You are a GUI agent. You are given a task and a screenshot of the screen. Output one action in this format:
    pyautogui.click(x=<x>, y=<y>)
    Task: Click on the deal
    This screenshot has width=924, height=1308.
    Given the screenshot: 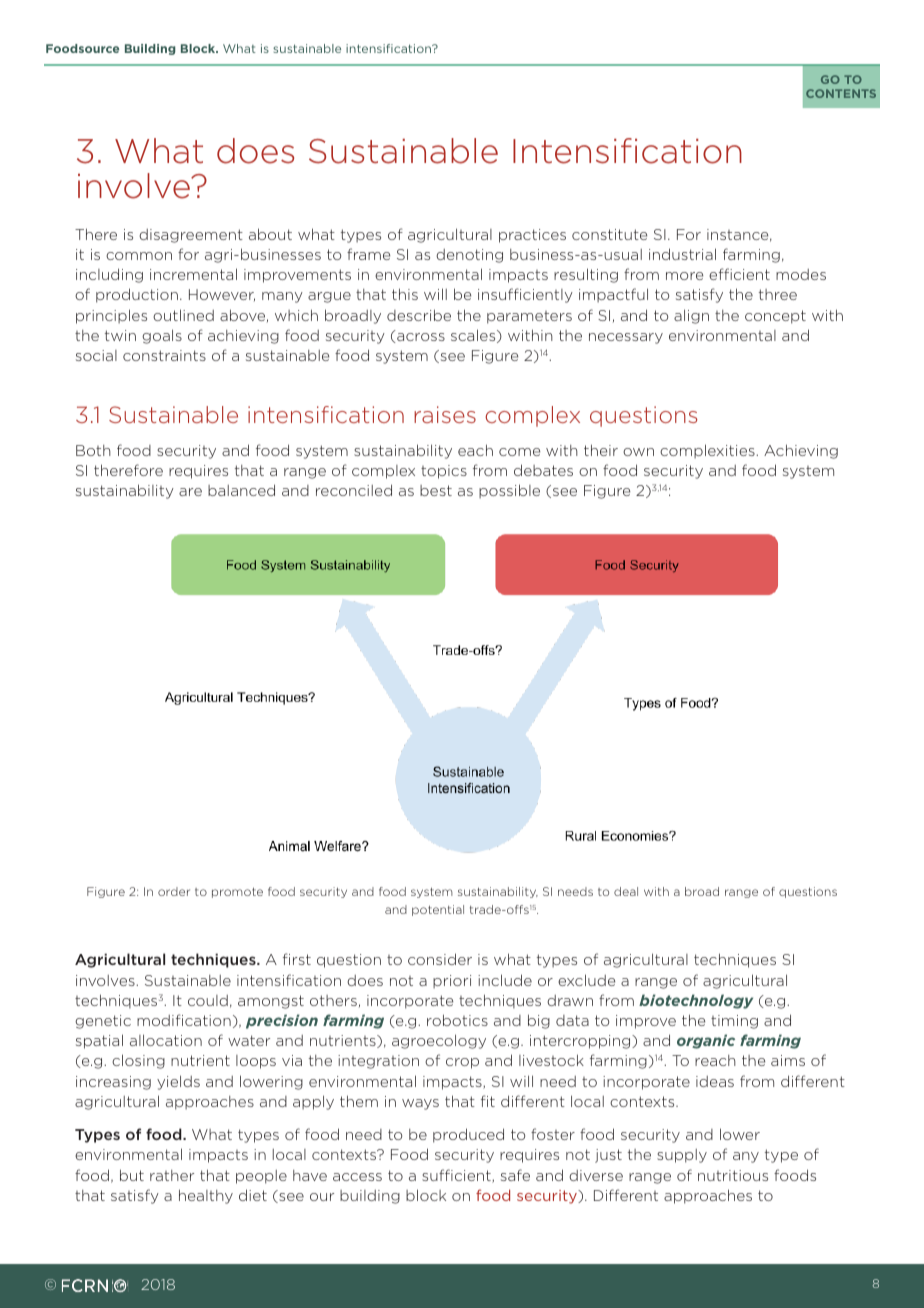 What is the action you would take?
    pyautogui.click(x=626, y=891)
